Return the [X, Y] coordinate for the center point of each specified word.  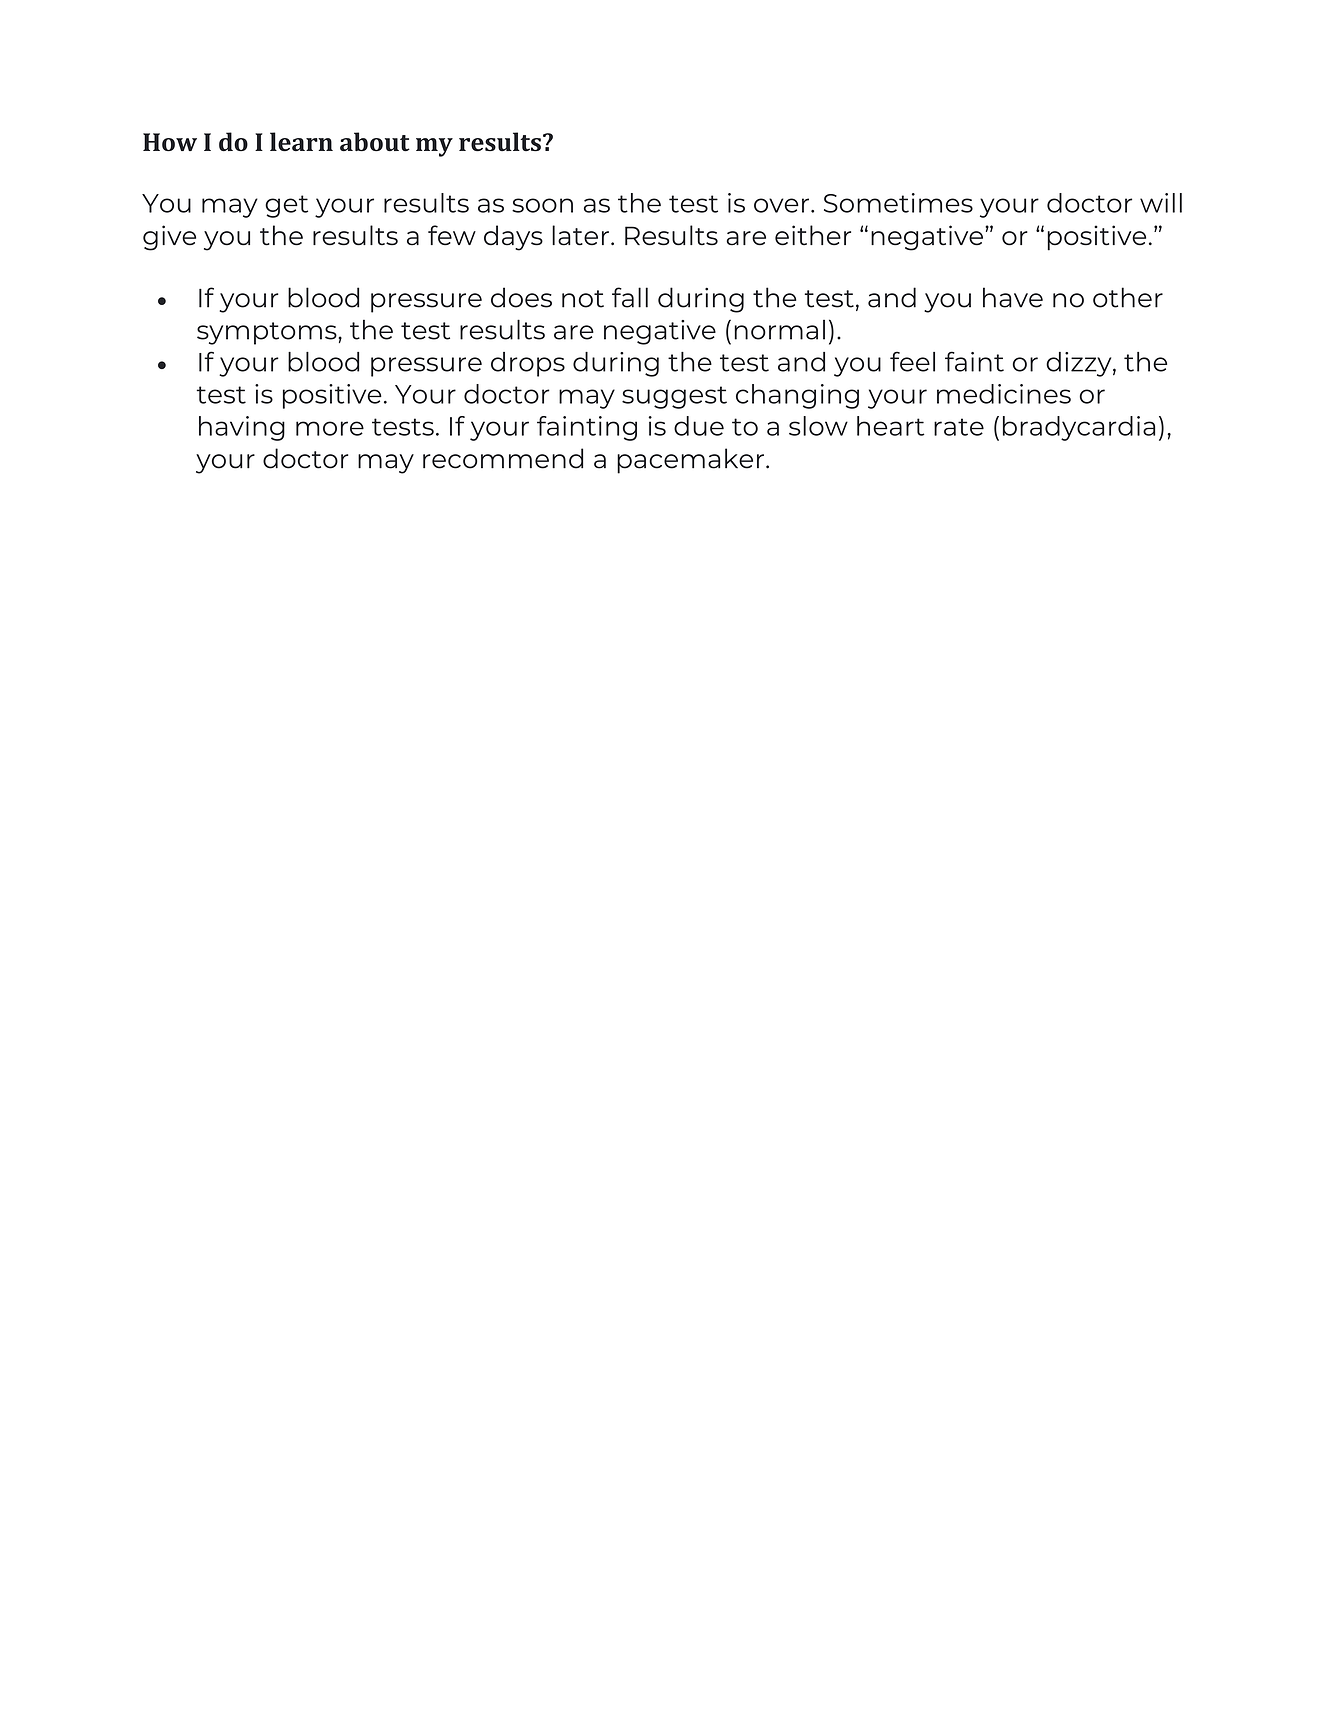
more [330, 428]
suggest [674, 397]
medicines [1004, 394]
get [286, 206]
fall [630, 297]
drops [528, 364]
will [1161, 203]
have [1013, 297]
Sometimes [898, 203]
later [580, 235]
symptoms [268, 333]
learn [301, 142]
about [375, 142]
